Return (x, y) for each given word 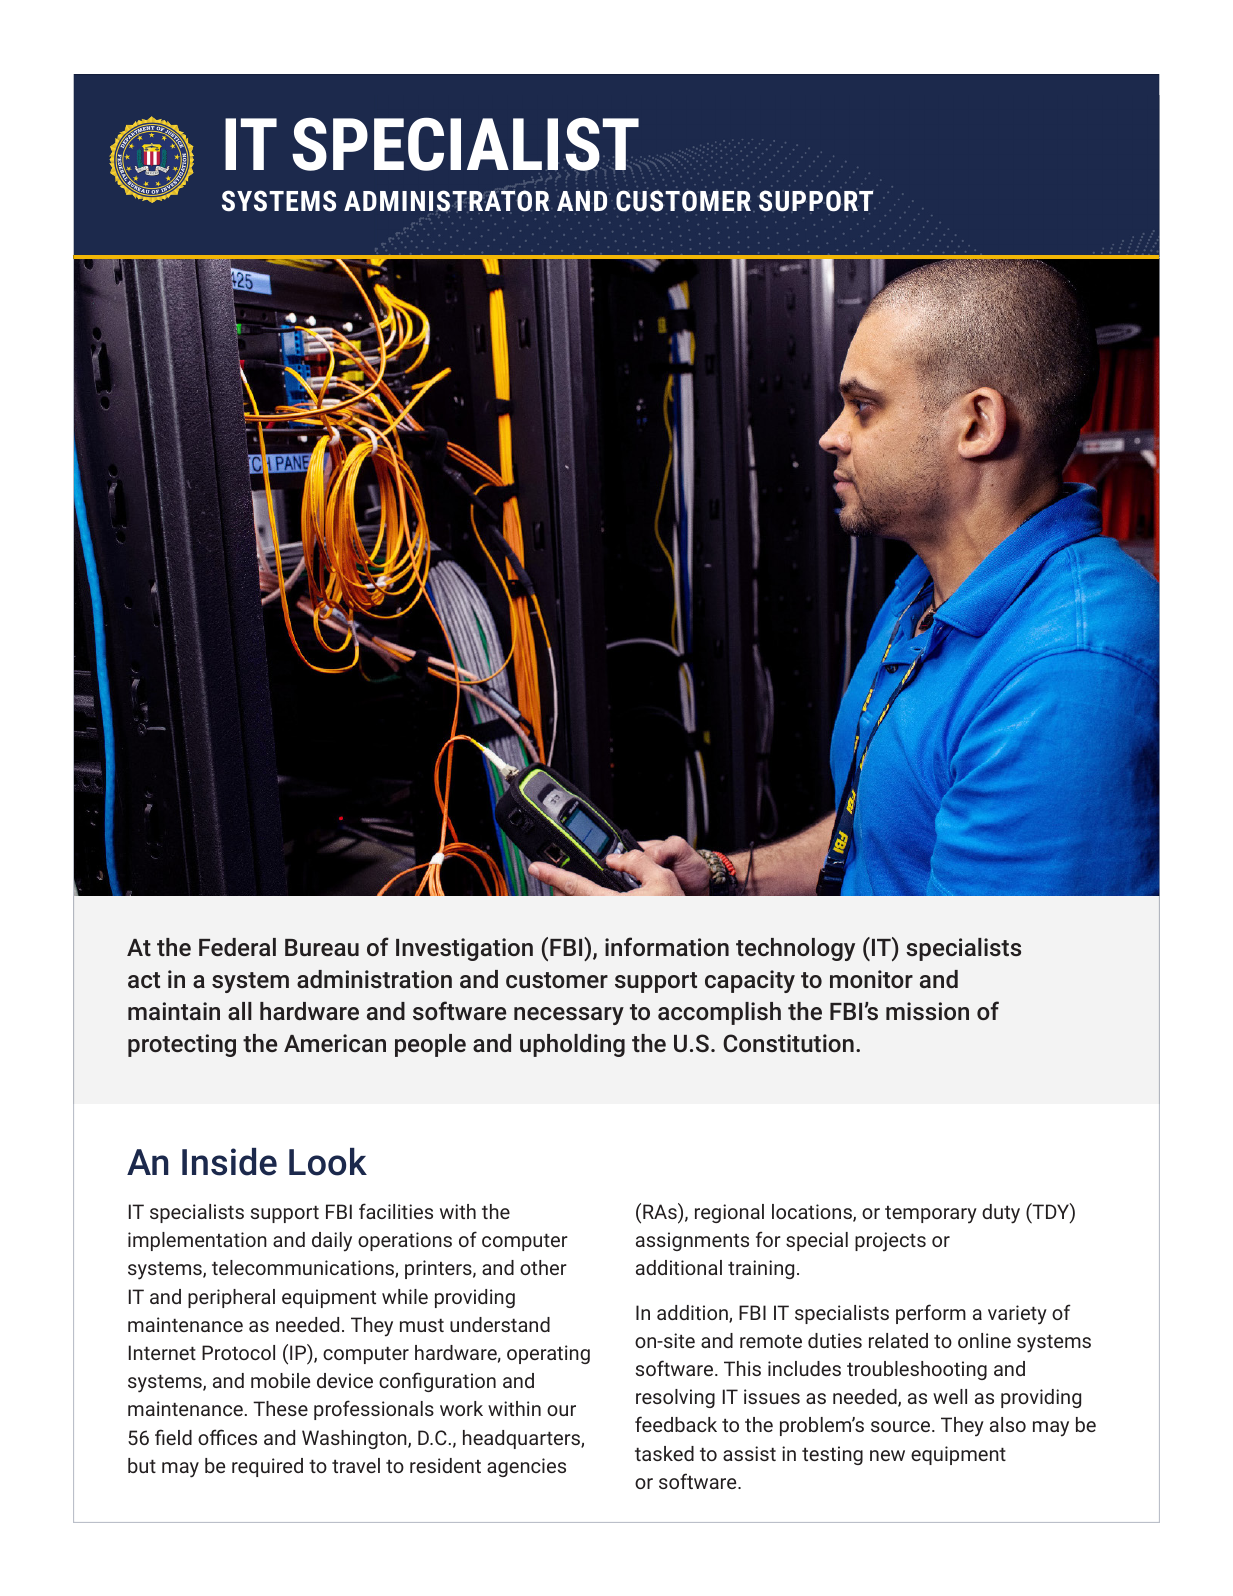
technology (795, 949)
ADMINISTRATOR (446, 201)
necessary (569, 1016)
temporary (931, 1215)
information (667, 946)
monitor (871, 979)
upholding (572, 1045)
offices (227, 1437)
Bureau (322, 947)
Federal (237, 947)
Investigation (464, 949)
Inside (229, 1162)
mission (927, 1011)
